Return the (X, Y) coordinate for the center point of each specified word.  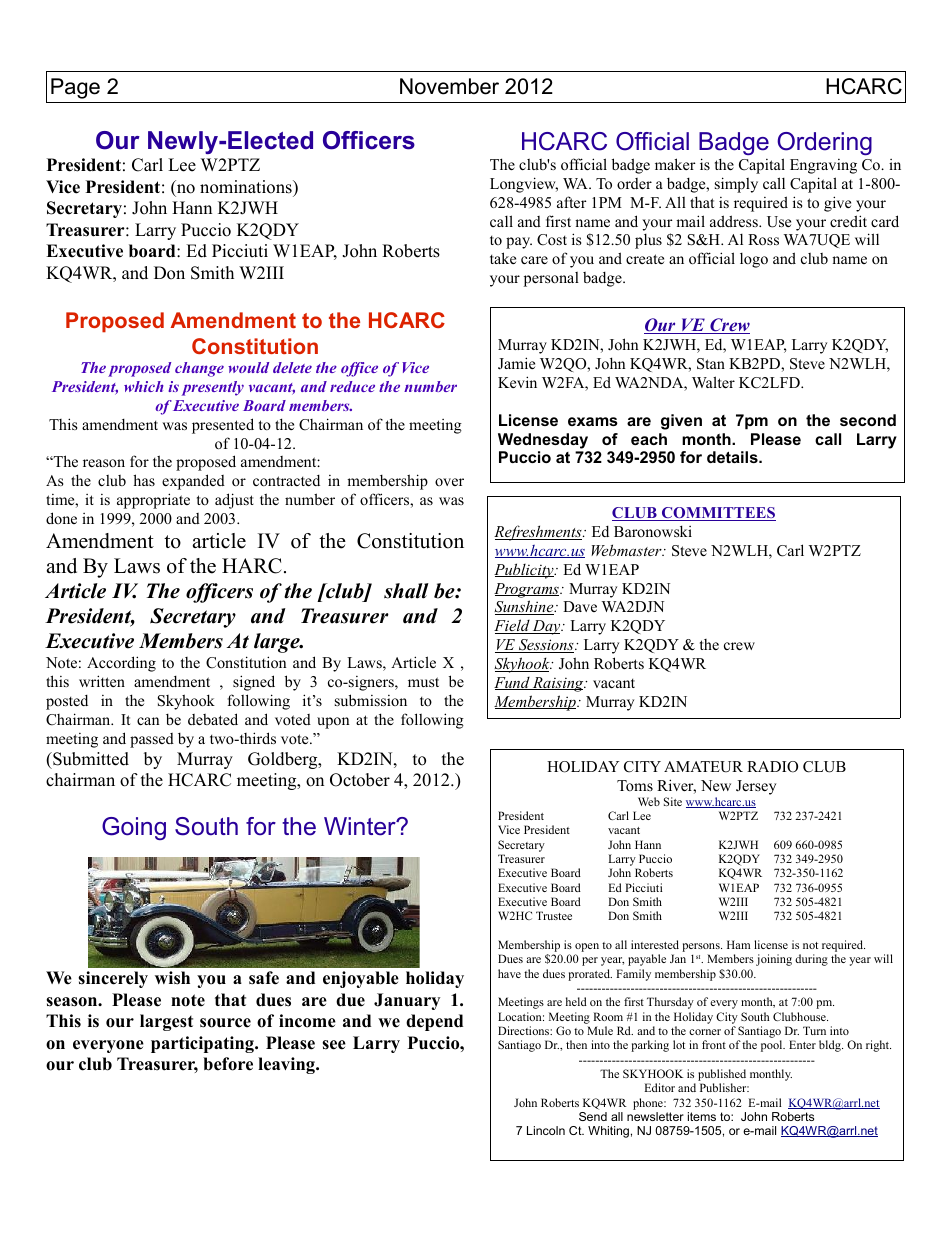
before (228, 1064)
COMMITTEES (718, 514)
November (449, 86)
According (121, 664)
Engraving (823, 166)
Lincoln (546, 1130)
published (722, 1076)
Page (75, 88)
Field (513, 626)
